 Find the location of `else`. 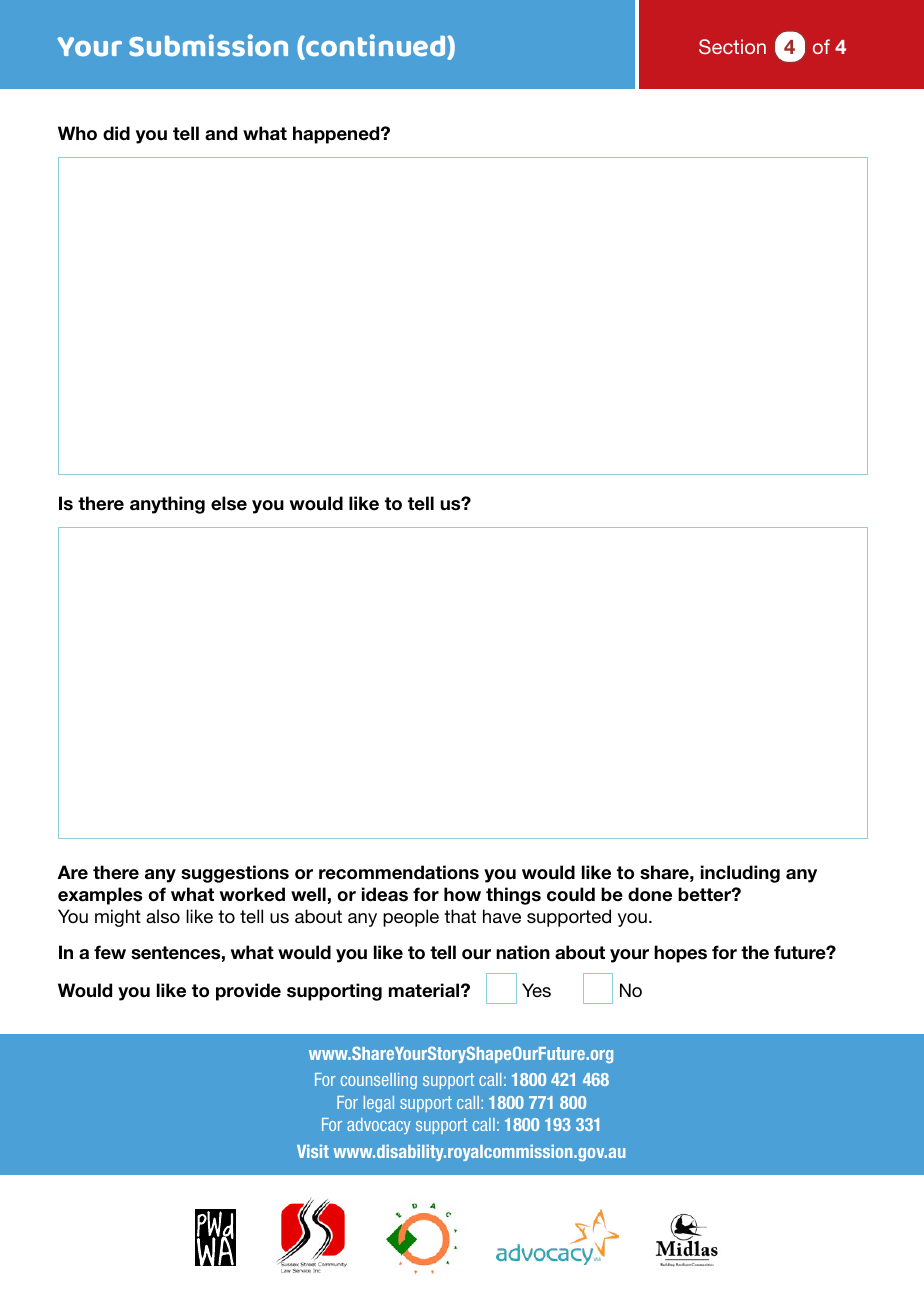

else is located at coordinates (229, 503).
